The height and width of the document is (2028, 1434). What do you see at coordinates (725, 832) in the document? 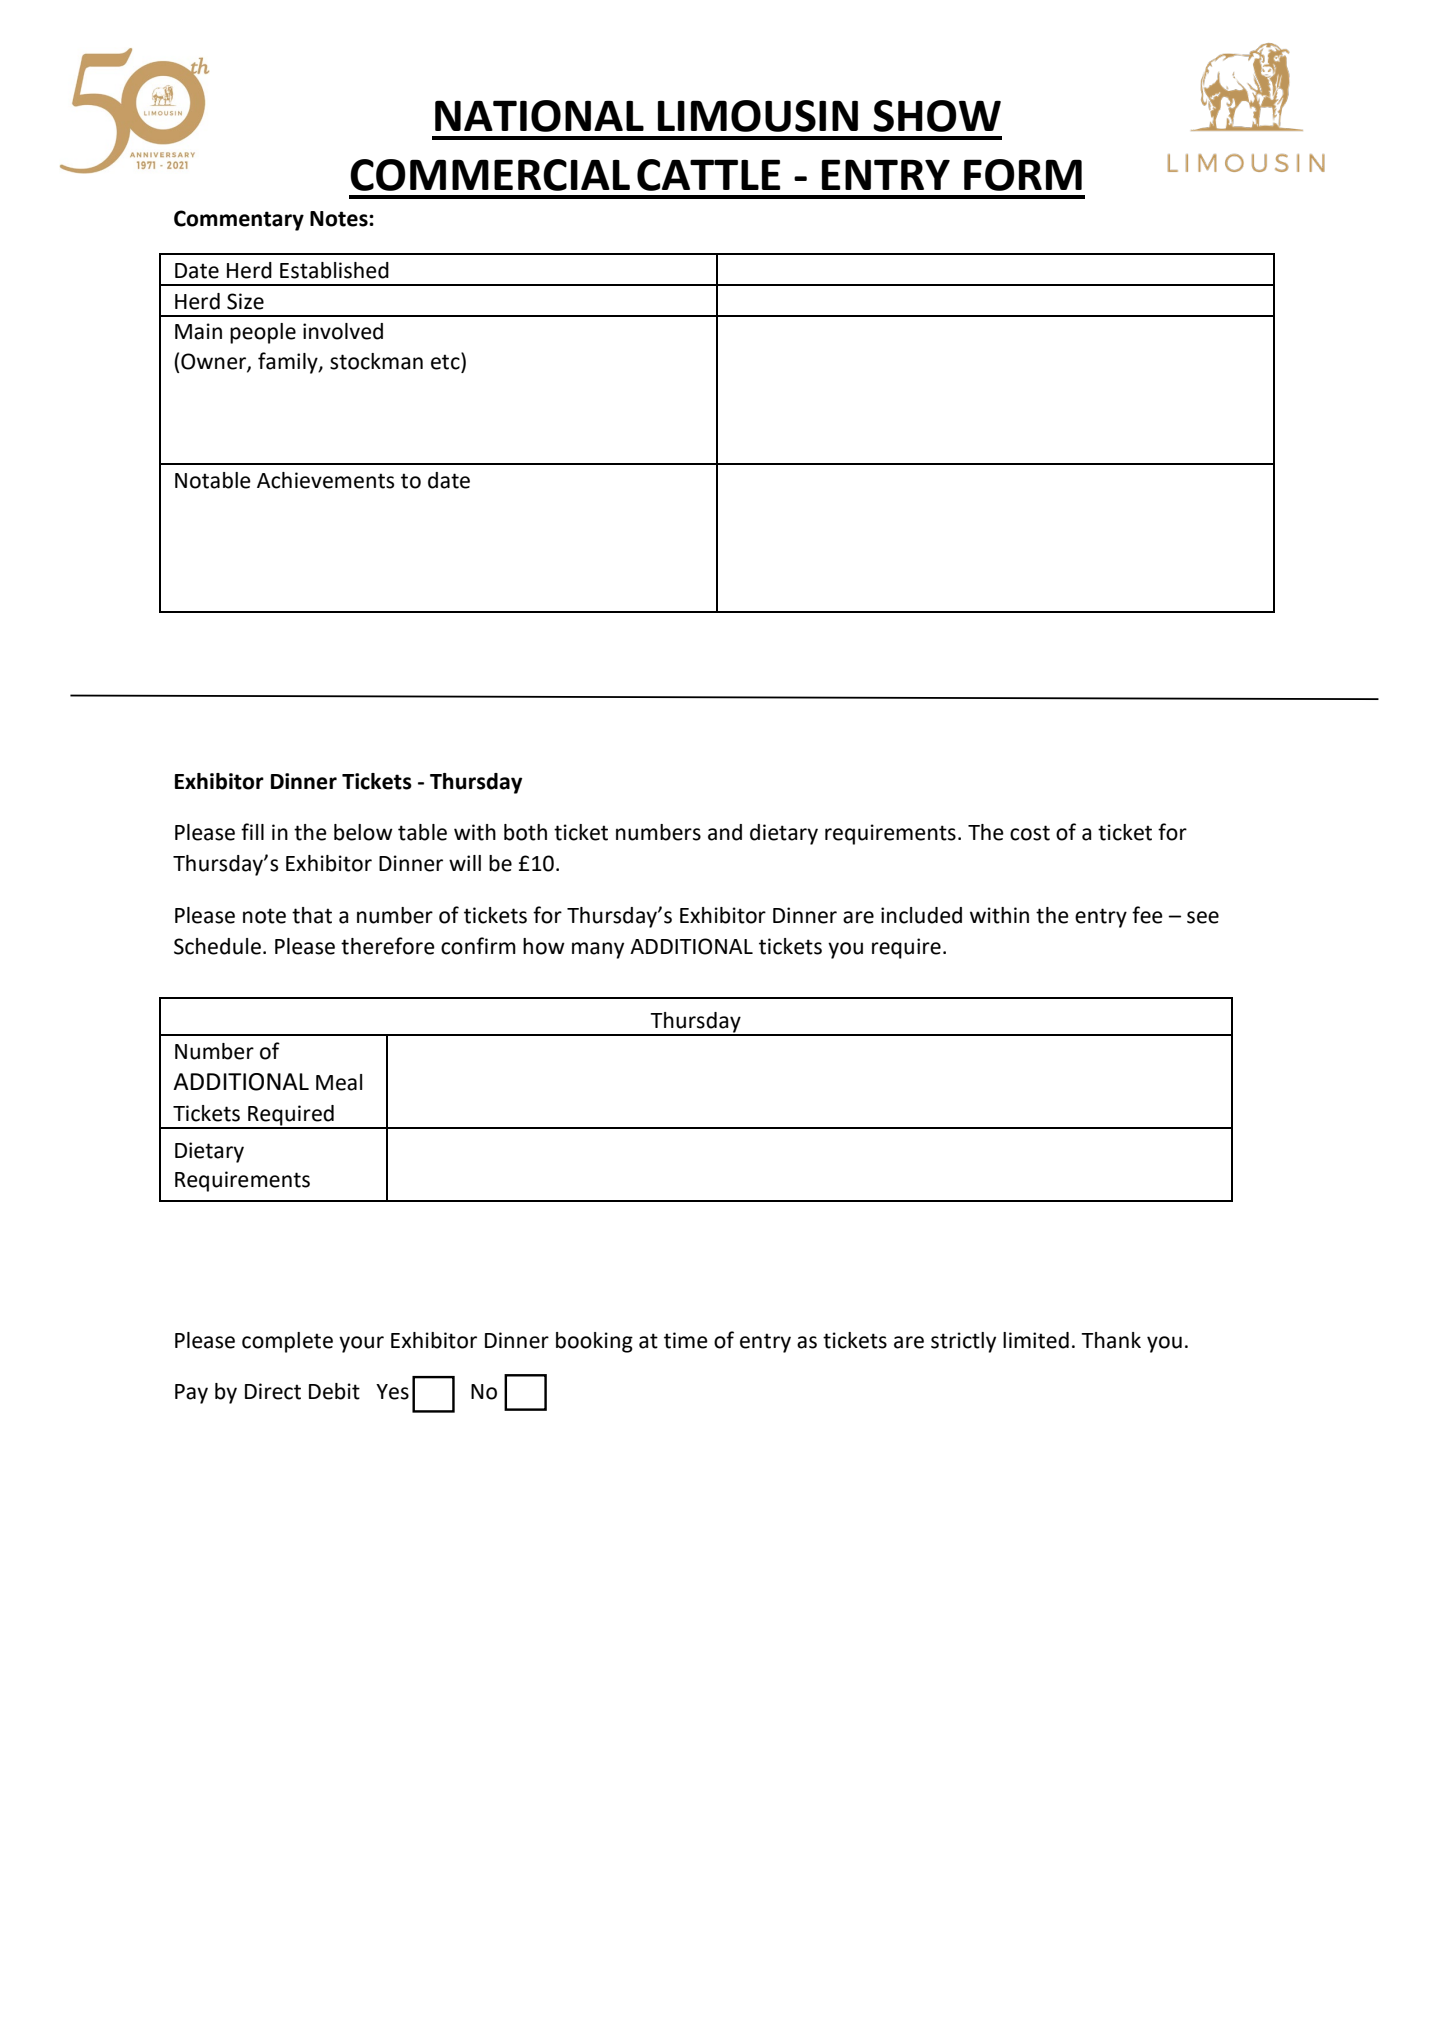
I see `and` at bounding box center [725, 832].
